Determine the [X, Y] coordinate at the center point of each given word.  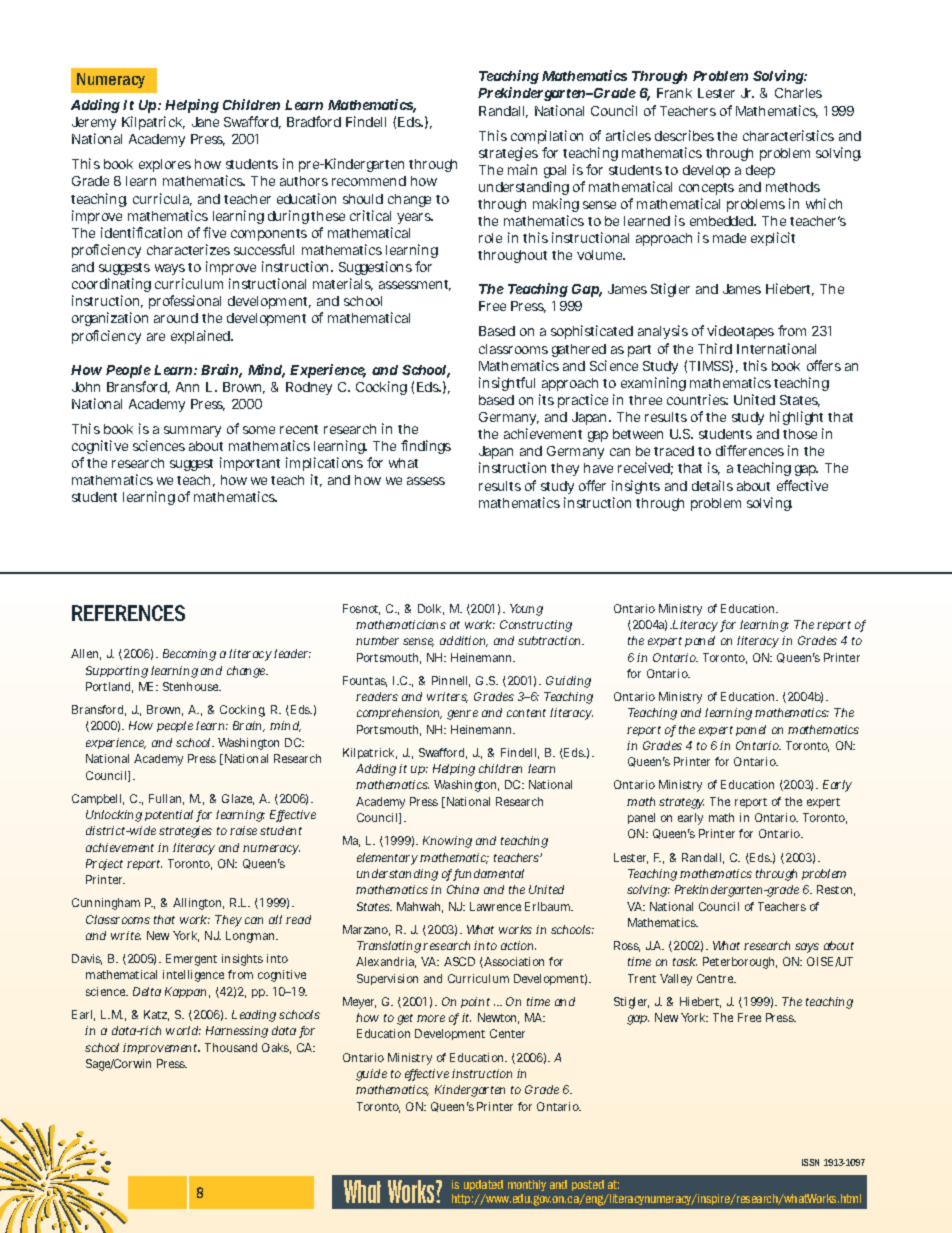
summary [192, 431]
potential [169, 815]
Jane [205, 122]
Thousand [231, 1047]
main [522, 169]
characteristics [788, 135]
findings [426, 447]
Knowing [447, 842]
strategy [681, 803]
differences [750, 450]
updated [483, 1185]
